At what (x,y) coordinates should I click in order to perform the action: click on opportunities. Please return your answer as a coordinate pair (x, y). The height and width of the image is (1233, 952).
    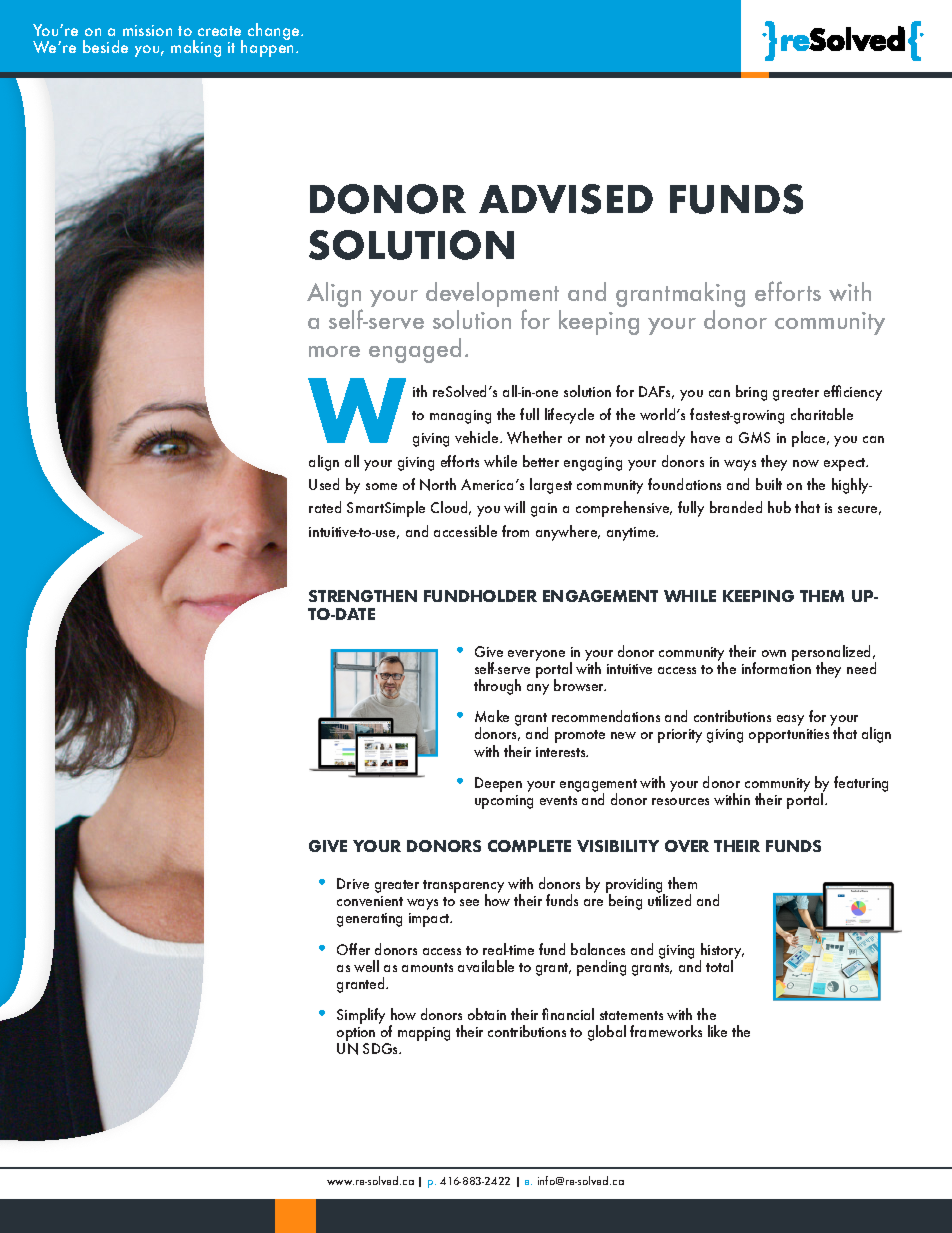
    Looking at the image, I should click on (789, 736).
